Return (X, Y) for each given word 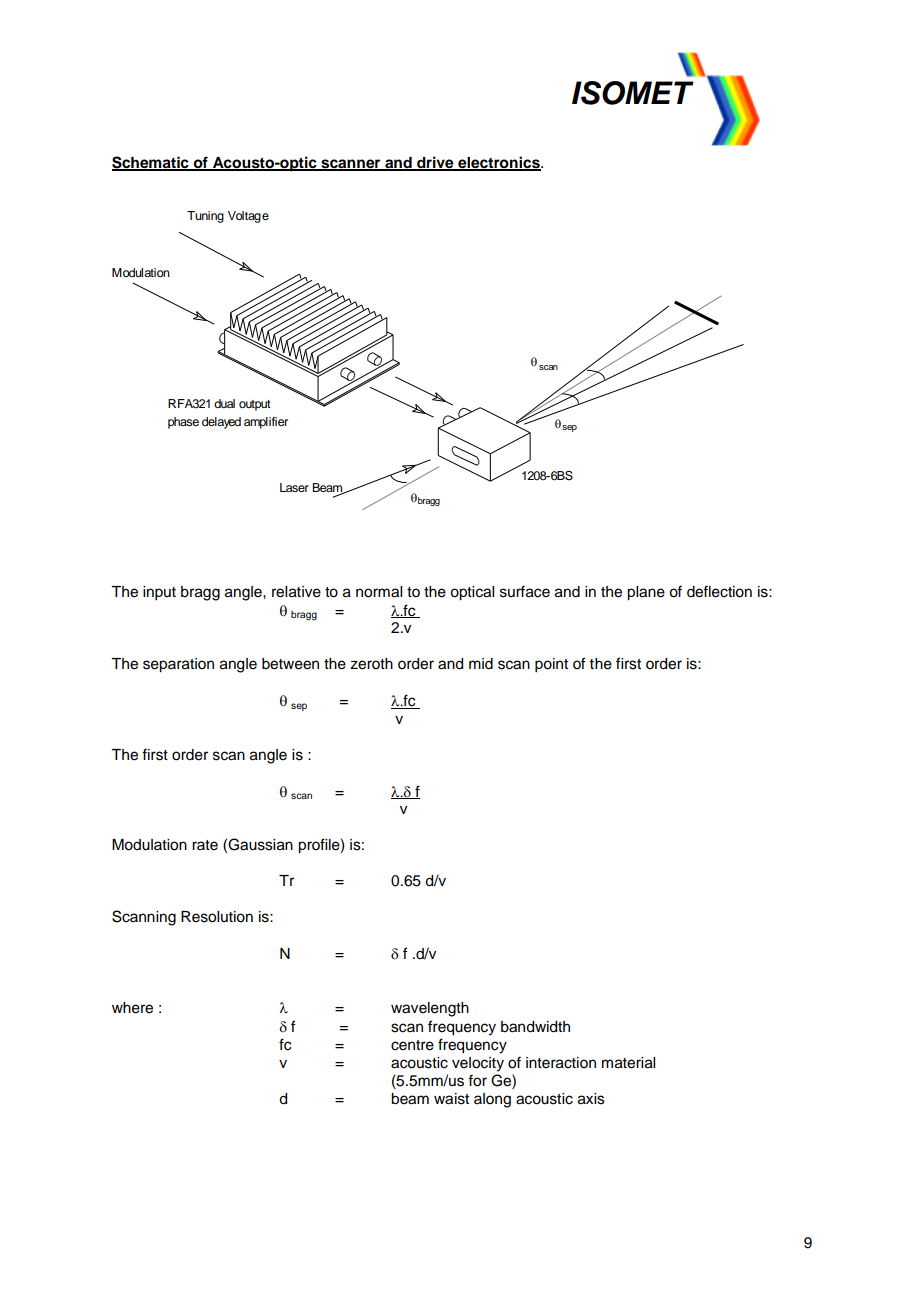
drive (435, 163)
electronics (499, 163)
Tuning (205, 217)
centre (412, 1045)
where (132, 1008)
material (628, 1063)
